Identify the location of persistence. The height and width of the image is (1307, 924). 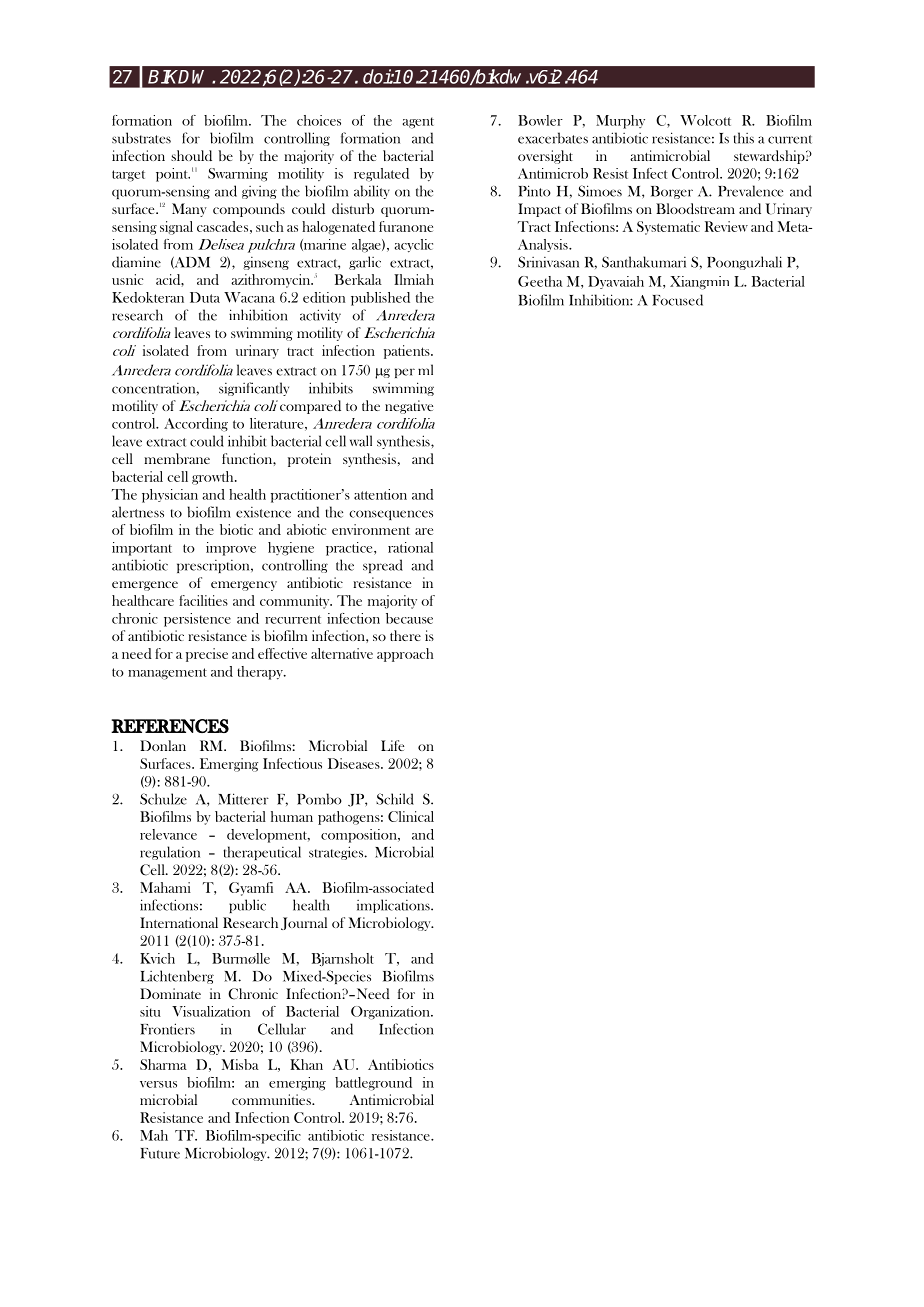
(197, 620).
